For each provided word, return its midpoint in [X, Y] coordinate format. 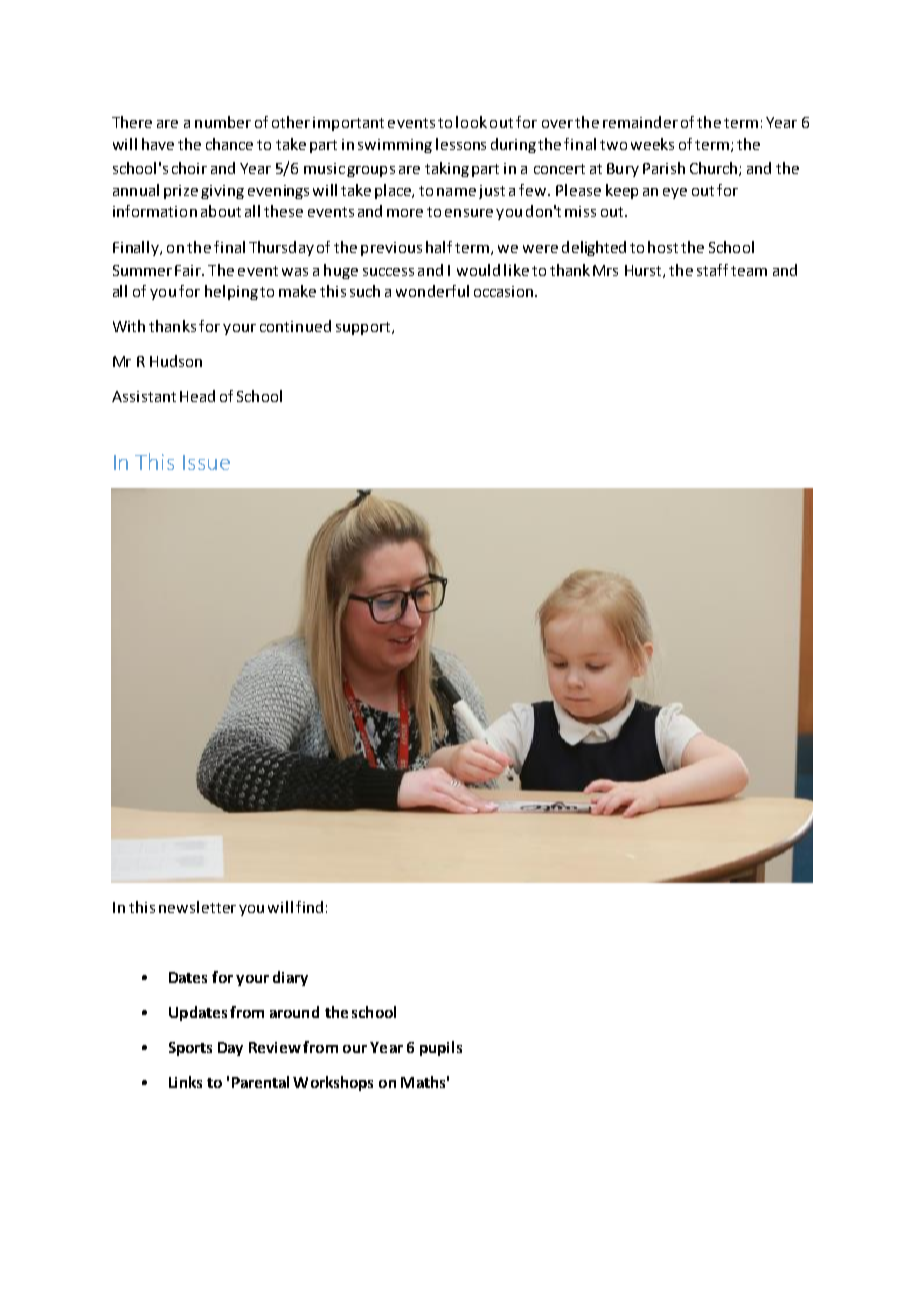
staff [712, 270]
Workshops [333, 1083]
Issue [206, 462]
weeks [652, 144]
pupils [441, 1048]
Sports [190, 1049]
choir [189, 168]
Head [197, 396]
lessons [461, 144]
